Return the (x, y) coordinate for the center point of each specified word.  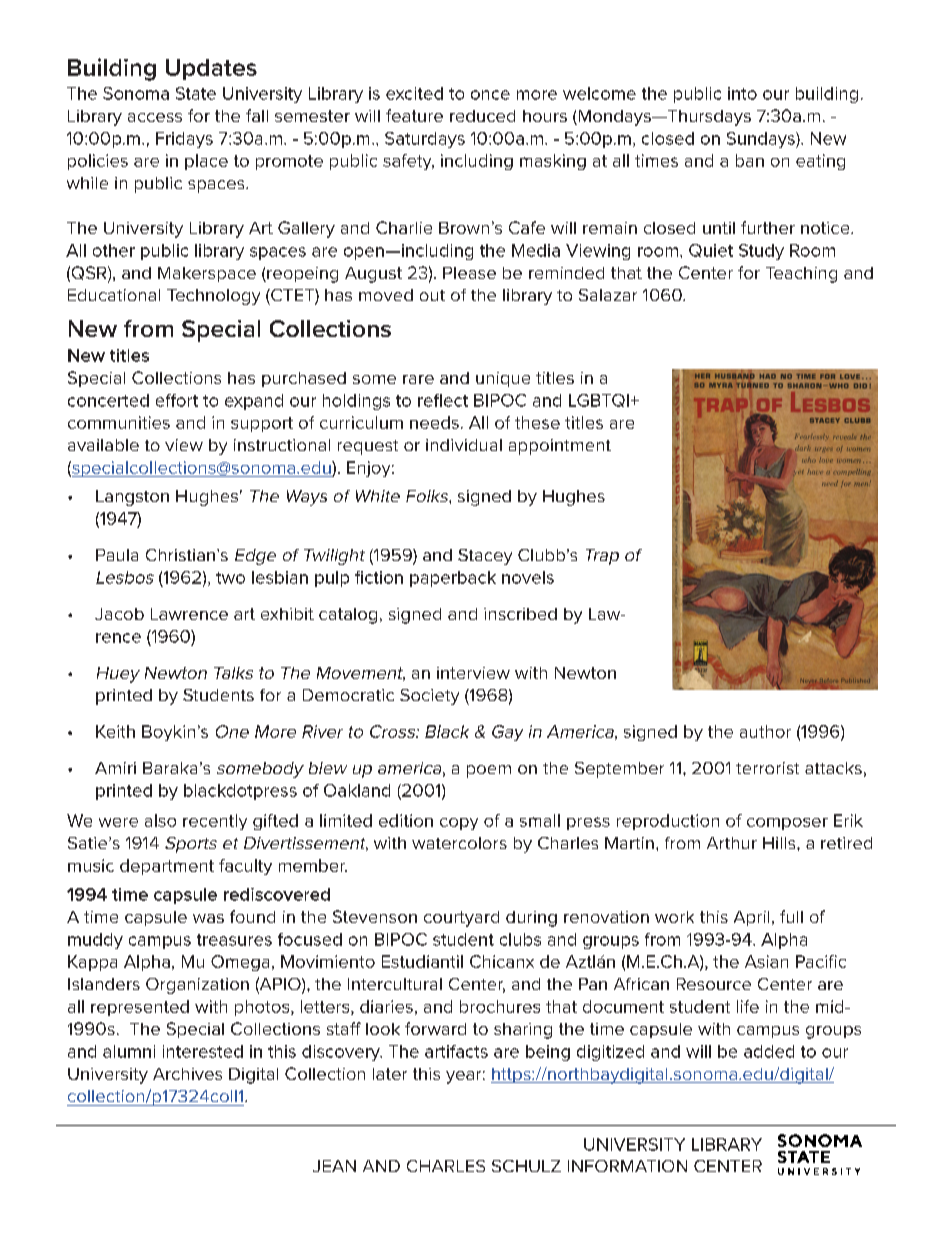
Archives (187, 1074)
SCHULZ (526, 1166)
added (769, 1051)
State (196, 93)
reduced (482, 116)
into (742, 93)
